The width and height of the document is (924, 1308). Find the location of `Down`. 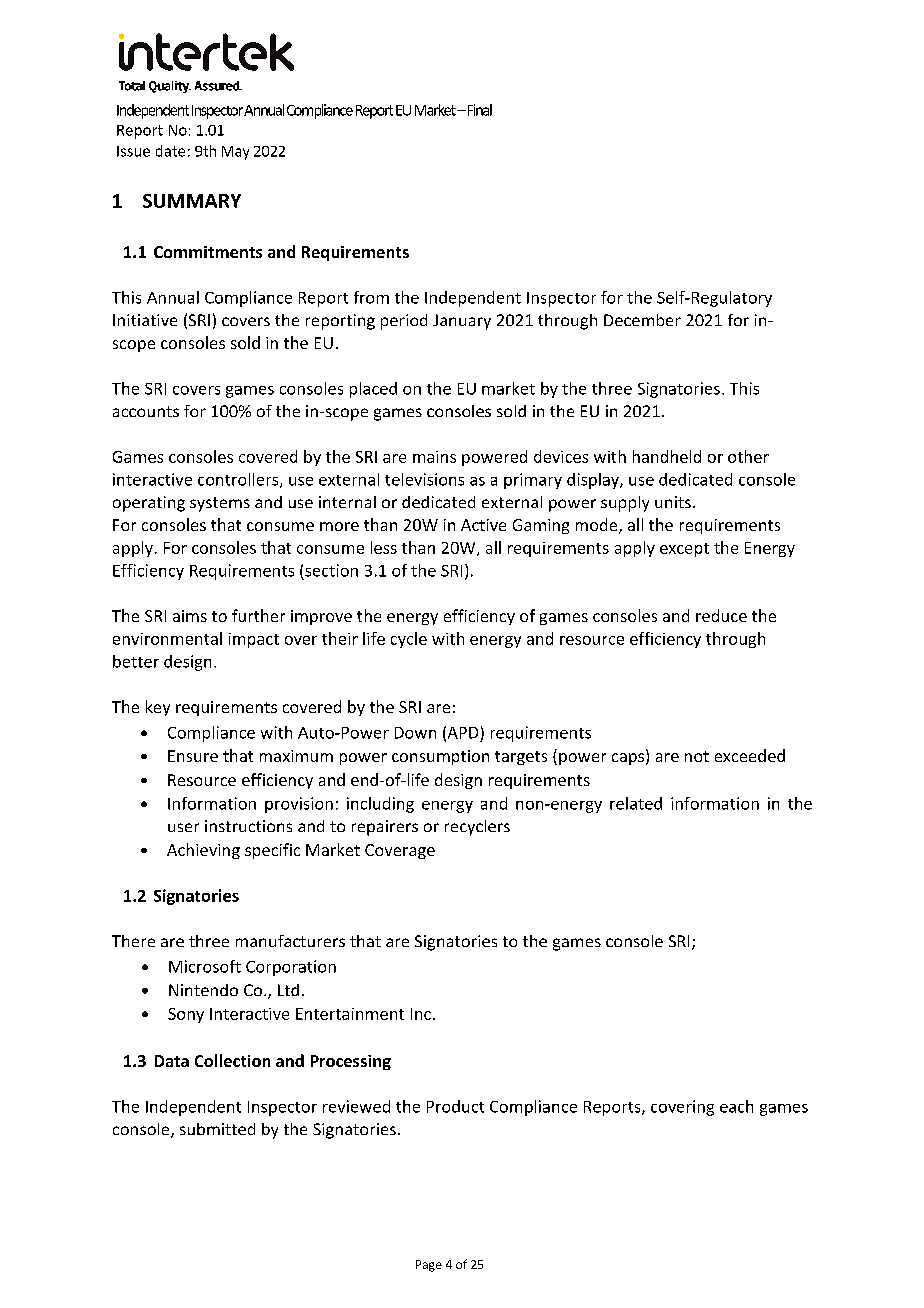

Down is located at coordinates (415, 733).
